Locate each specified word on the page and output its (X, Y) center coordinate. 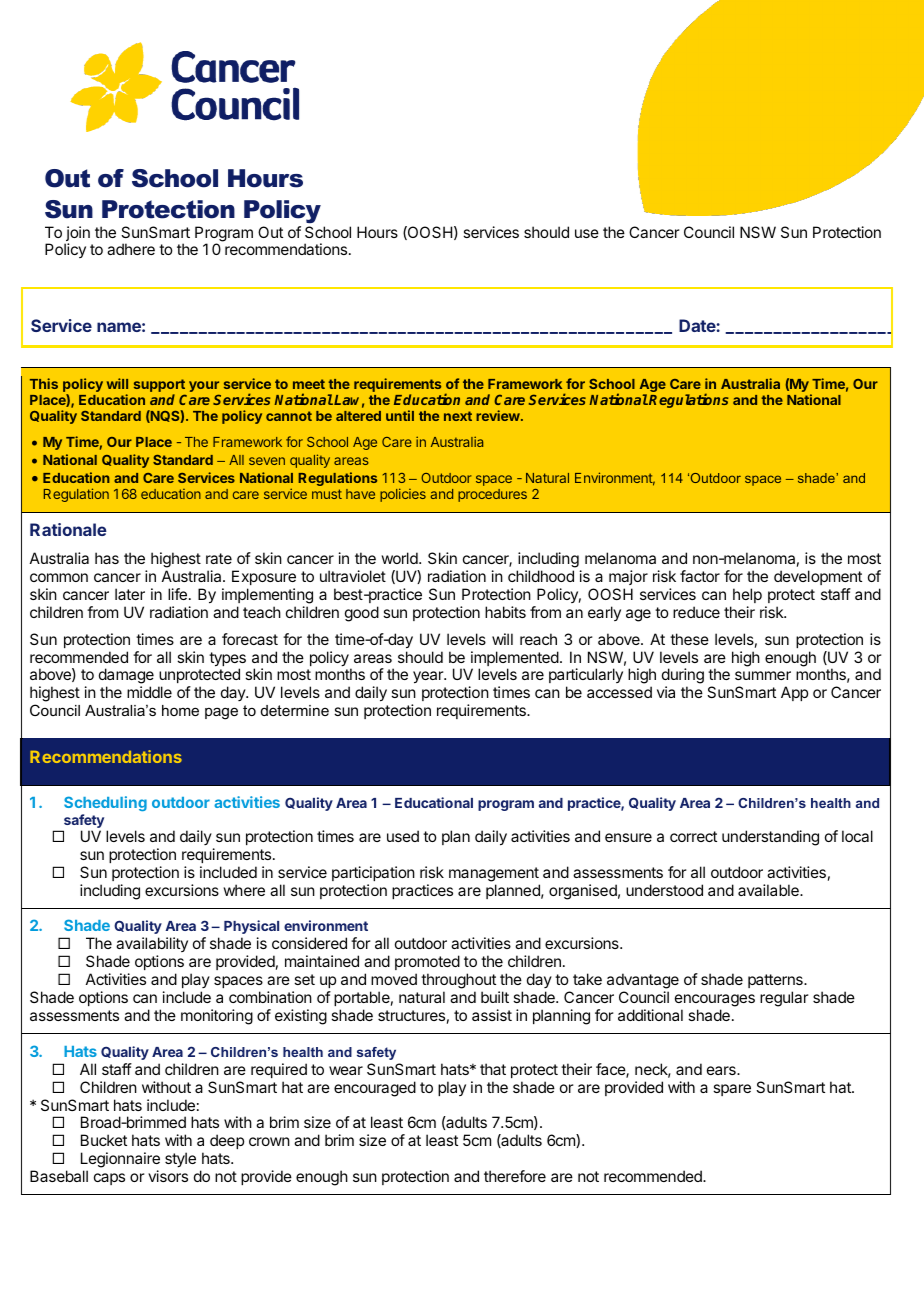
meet (309, 384)
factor (700, 576)
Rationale (68, 529)
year (429, 677)
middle (149, 692)
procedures (492, 495)
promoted (427, 962)
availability (152, 946)
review (499, 415)
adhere (131, 249)
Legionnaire (120, 1161)
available (769, 890)
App (794, 693)
